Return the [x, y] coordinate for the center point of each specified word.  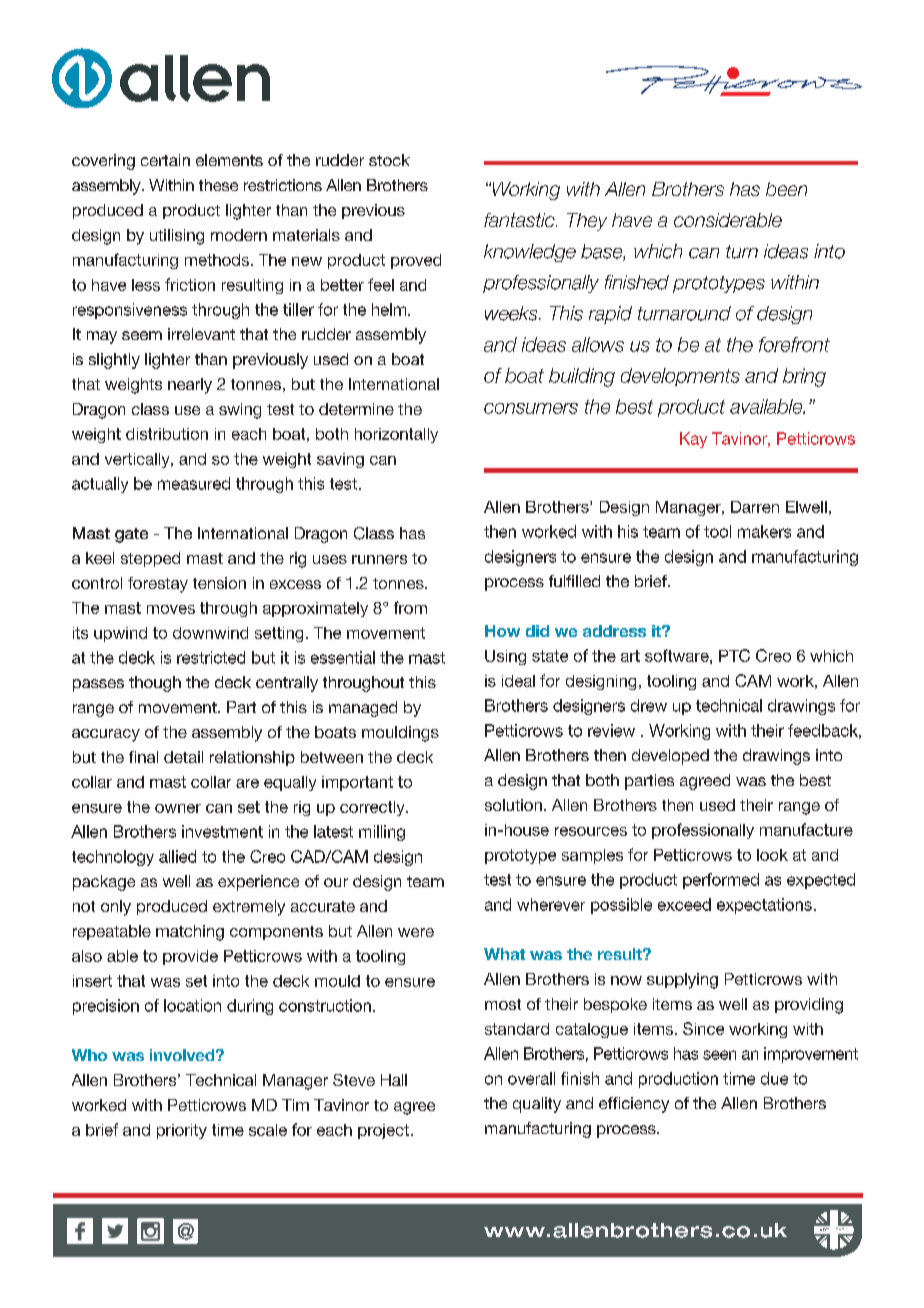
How [502, 631]
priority [182, 1131]
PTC [734, 655]
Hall [394, 1080]
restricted [211, 657]
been [786, 189]
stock [389, 160]
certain [165, 160]
